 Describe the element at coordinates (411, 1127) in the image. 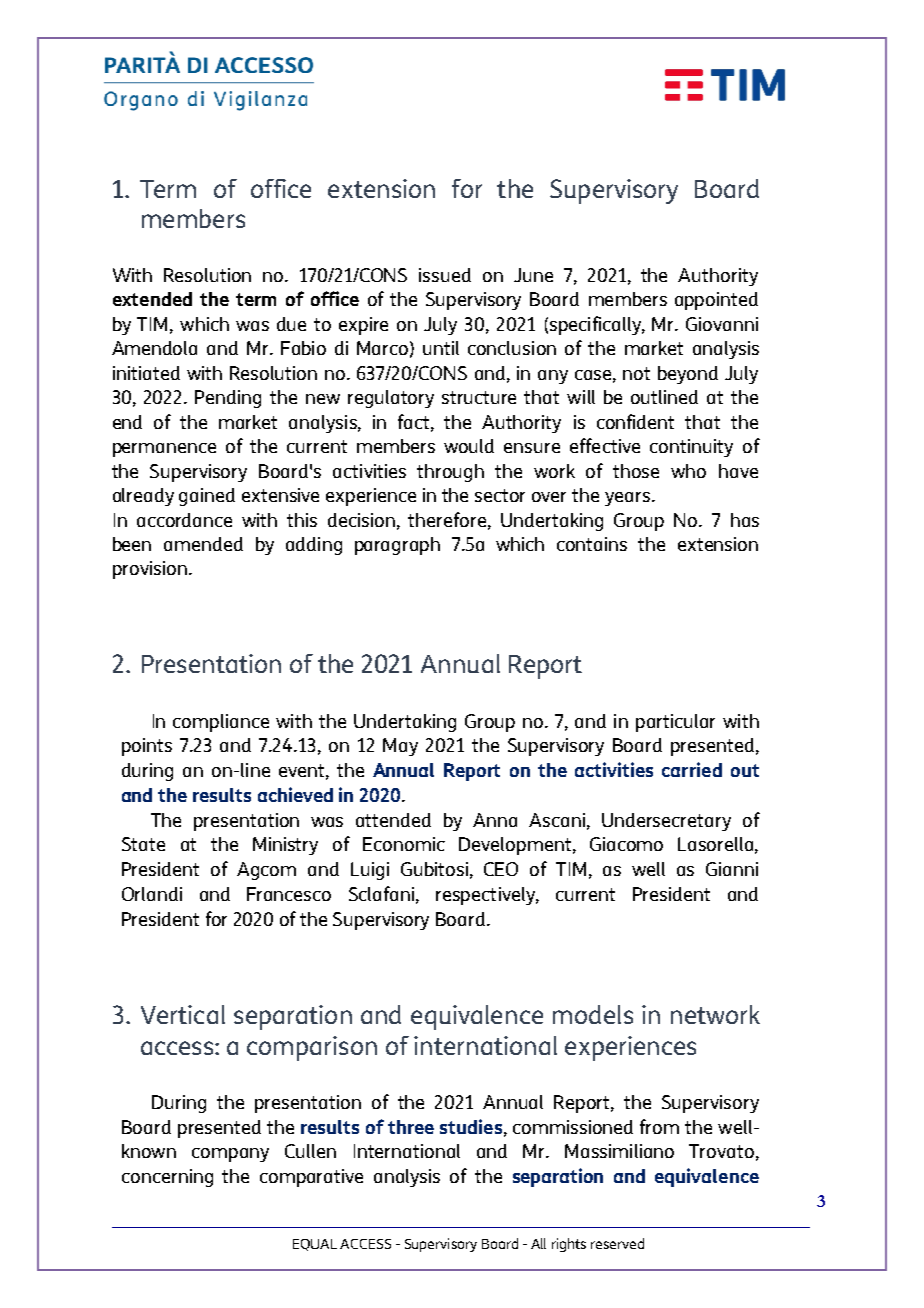

I see `three` at that location.
